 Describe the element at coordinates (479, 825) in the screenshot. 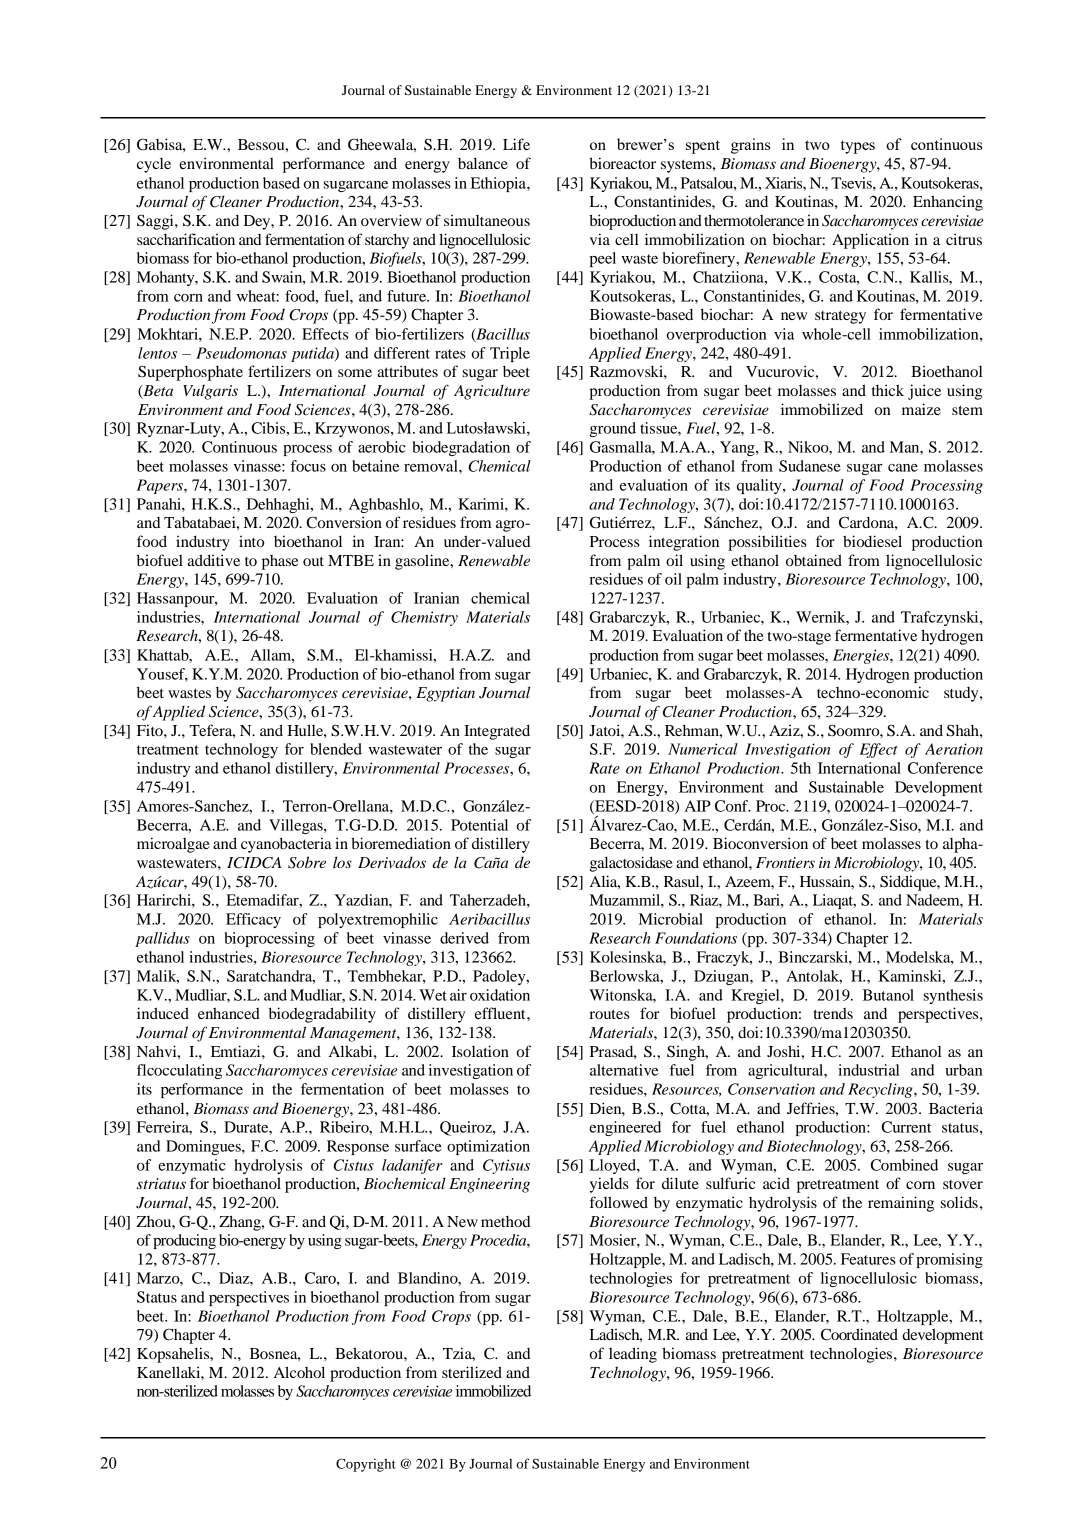

I see `Potential` at that location.
